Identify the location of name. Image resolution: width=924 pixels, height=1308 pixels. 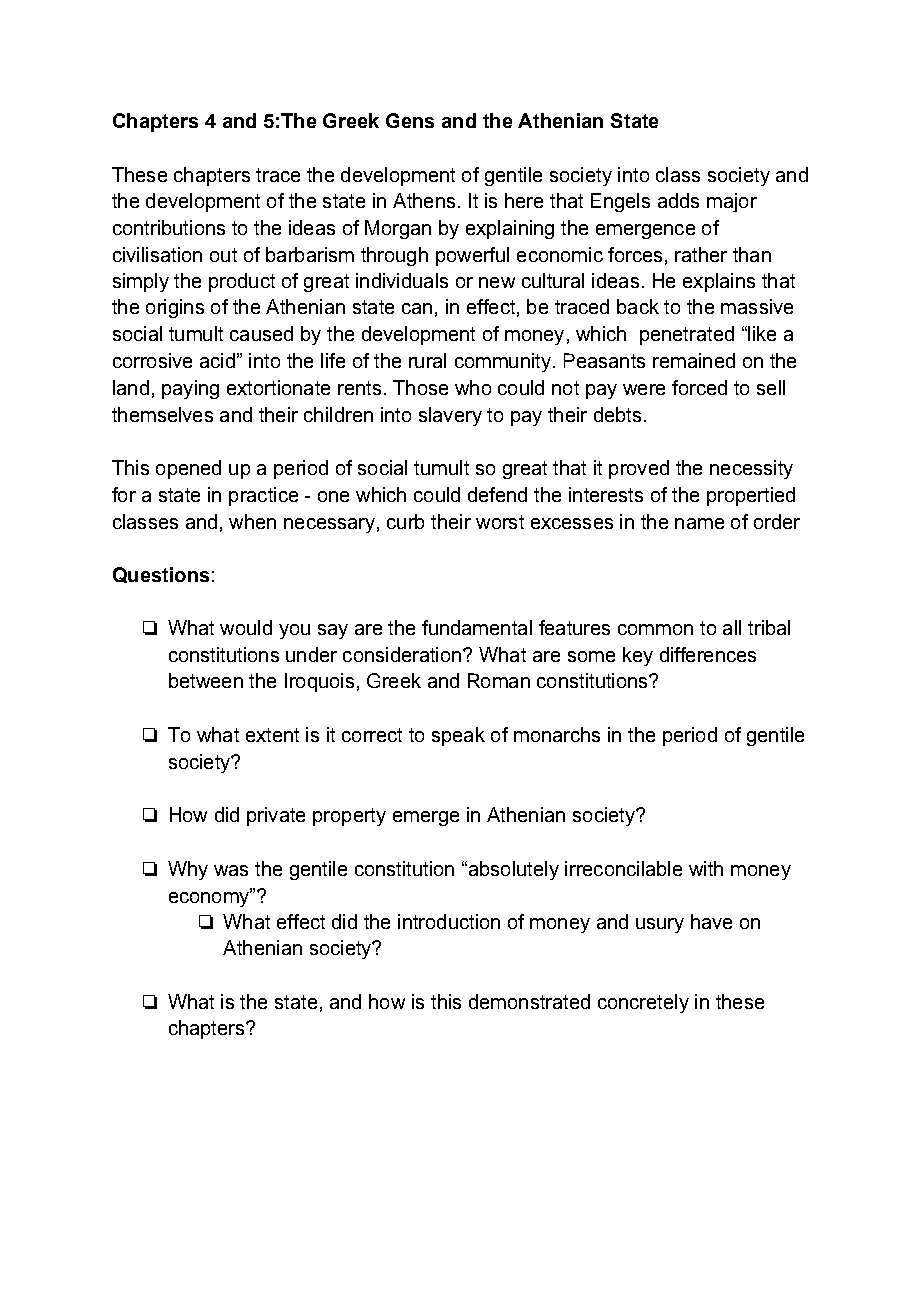
(699, 523).
